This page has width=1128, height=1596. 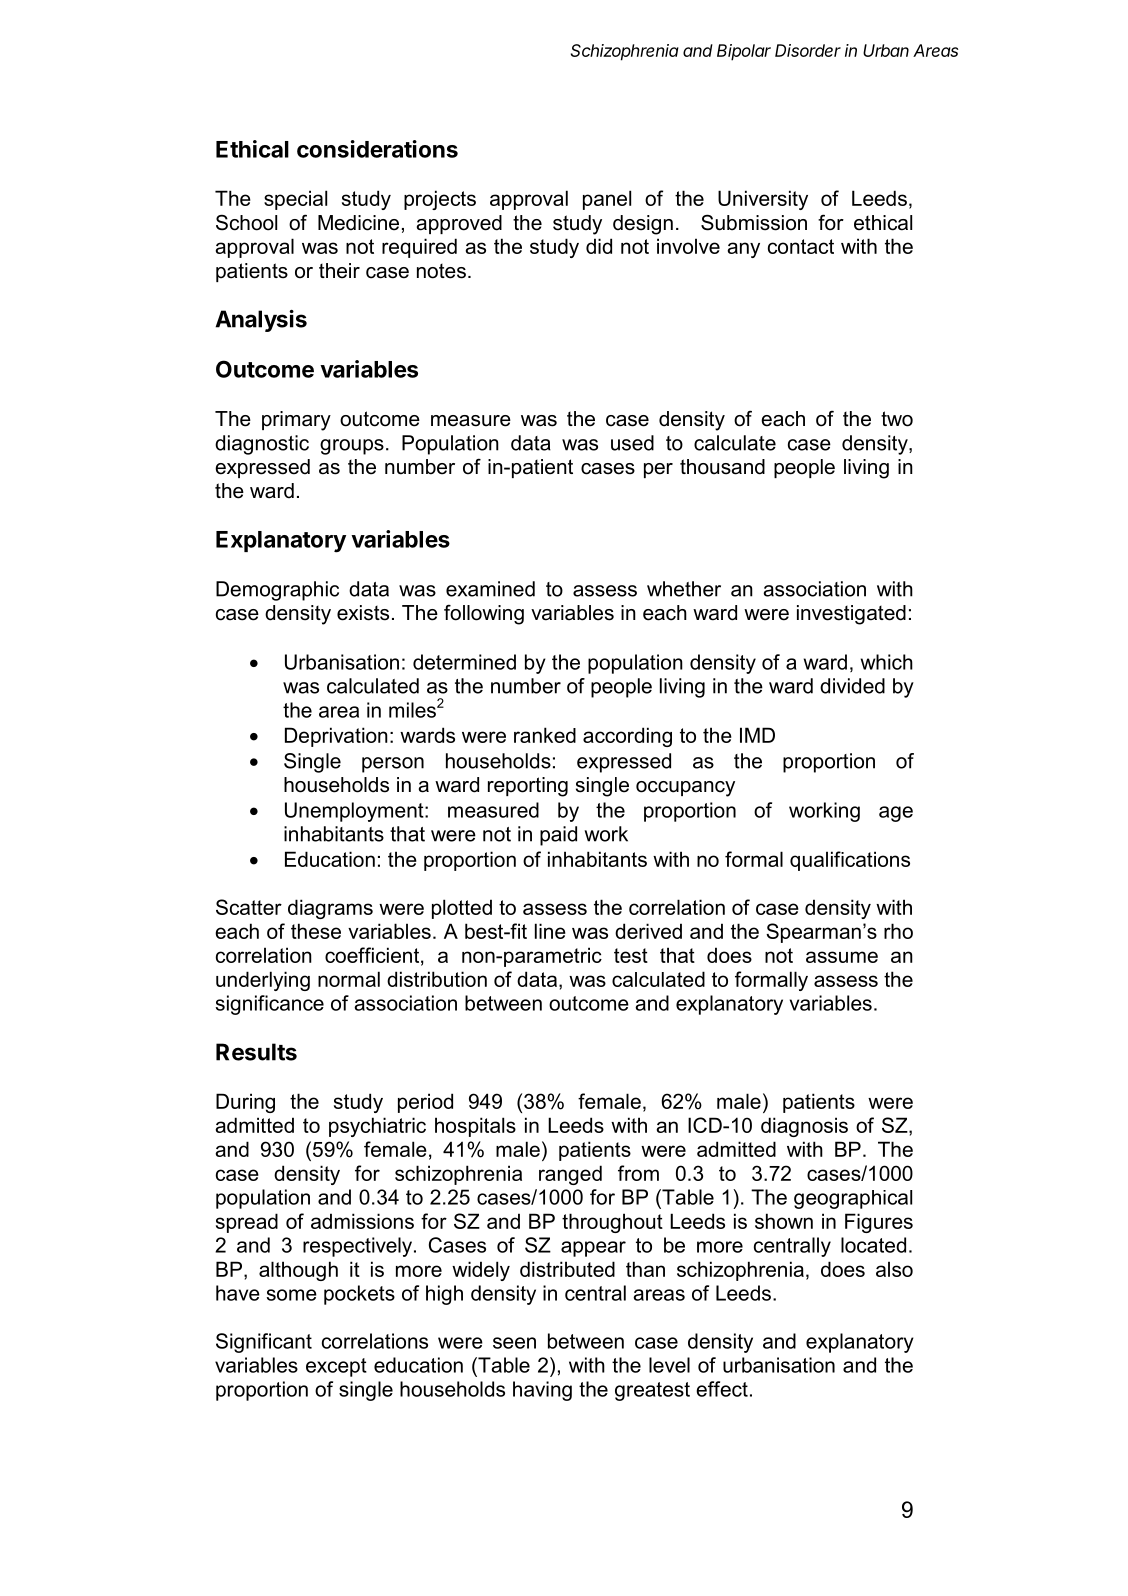 I want to click on Bipolar, so click(x=744, y=52).
